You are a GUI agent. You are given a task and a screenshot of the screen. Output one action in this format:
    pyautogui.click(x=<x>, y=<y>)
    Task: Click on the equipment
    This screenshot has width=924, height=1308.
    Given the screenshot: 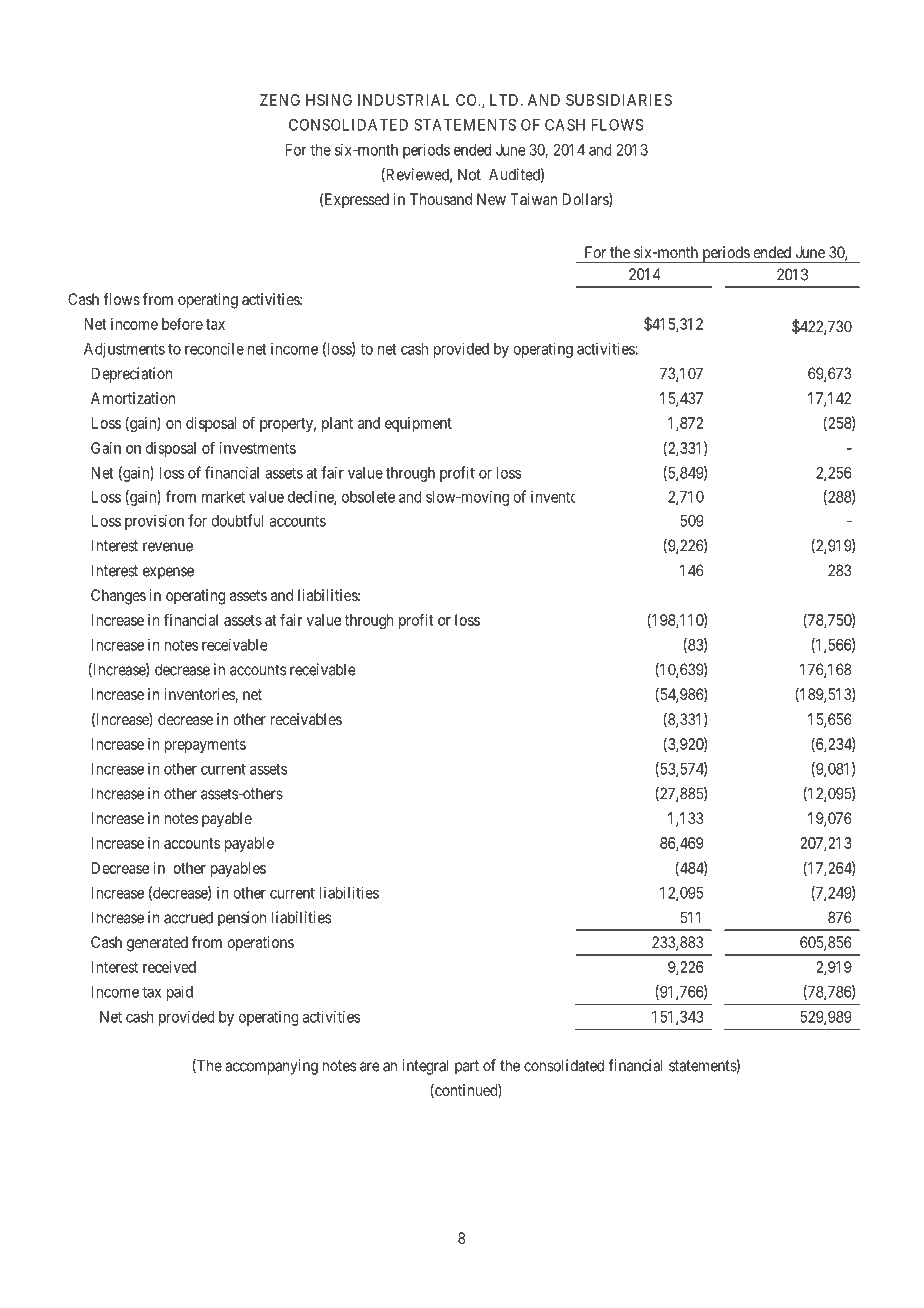 What is the action you would take?
    pyautogui.click(x=418, y=424)
